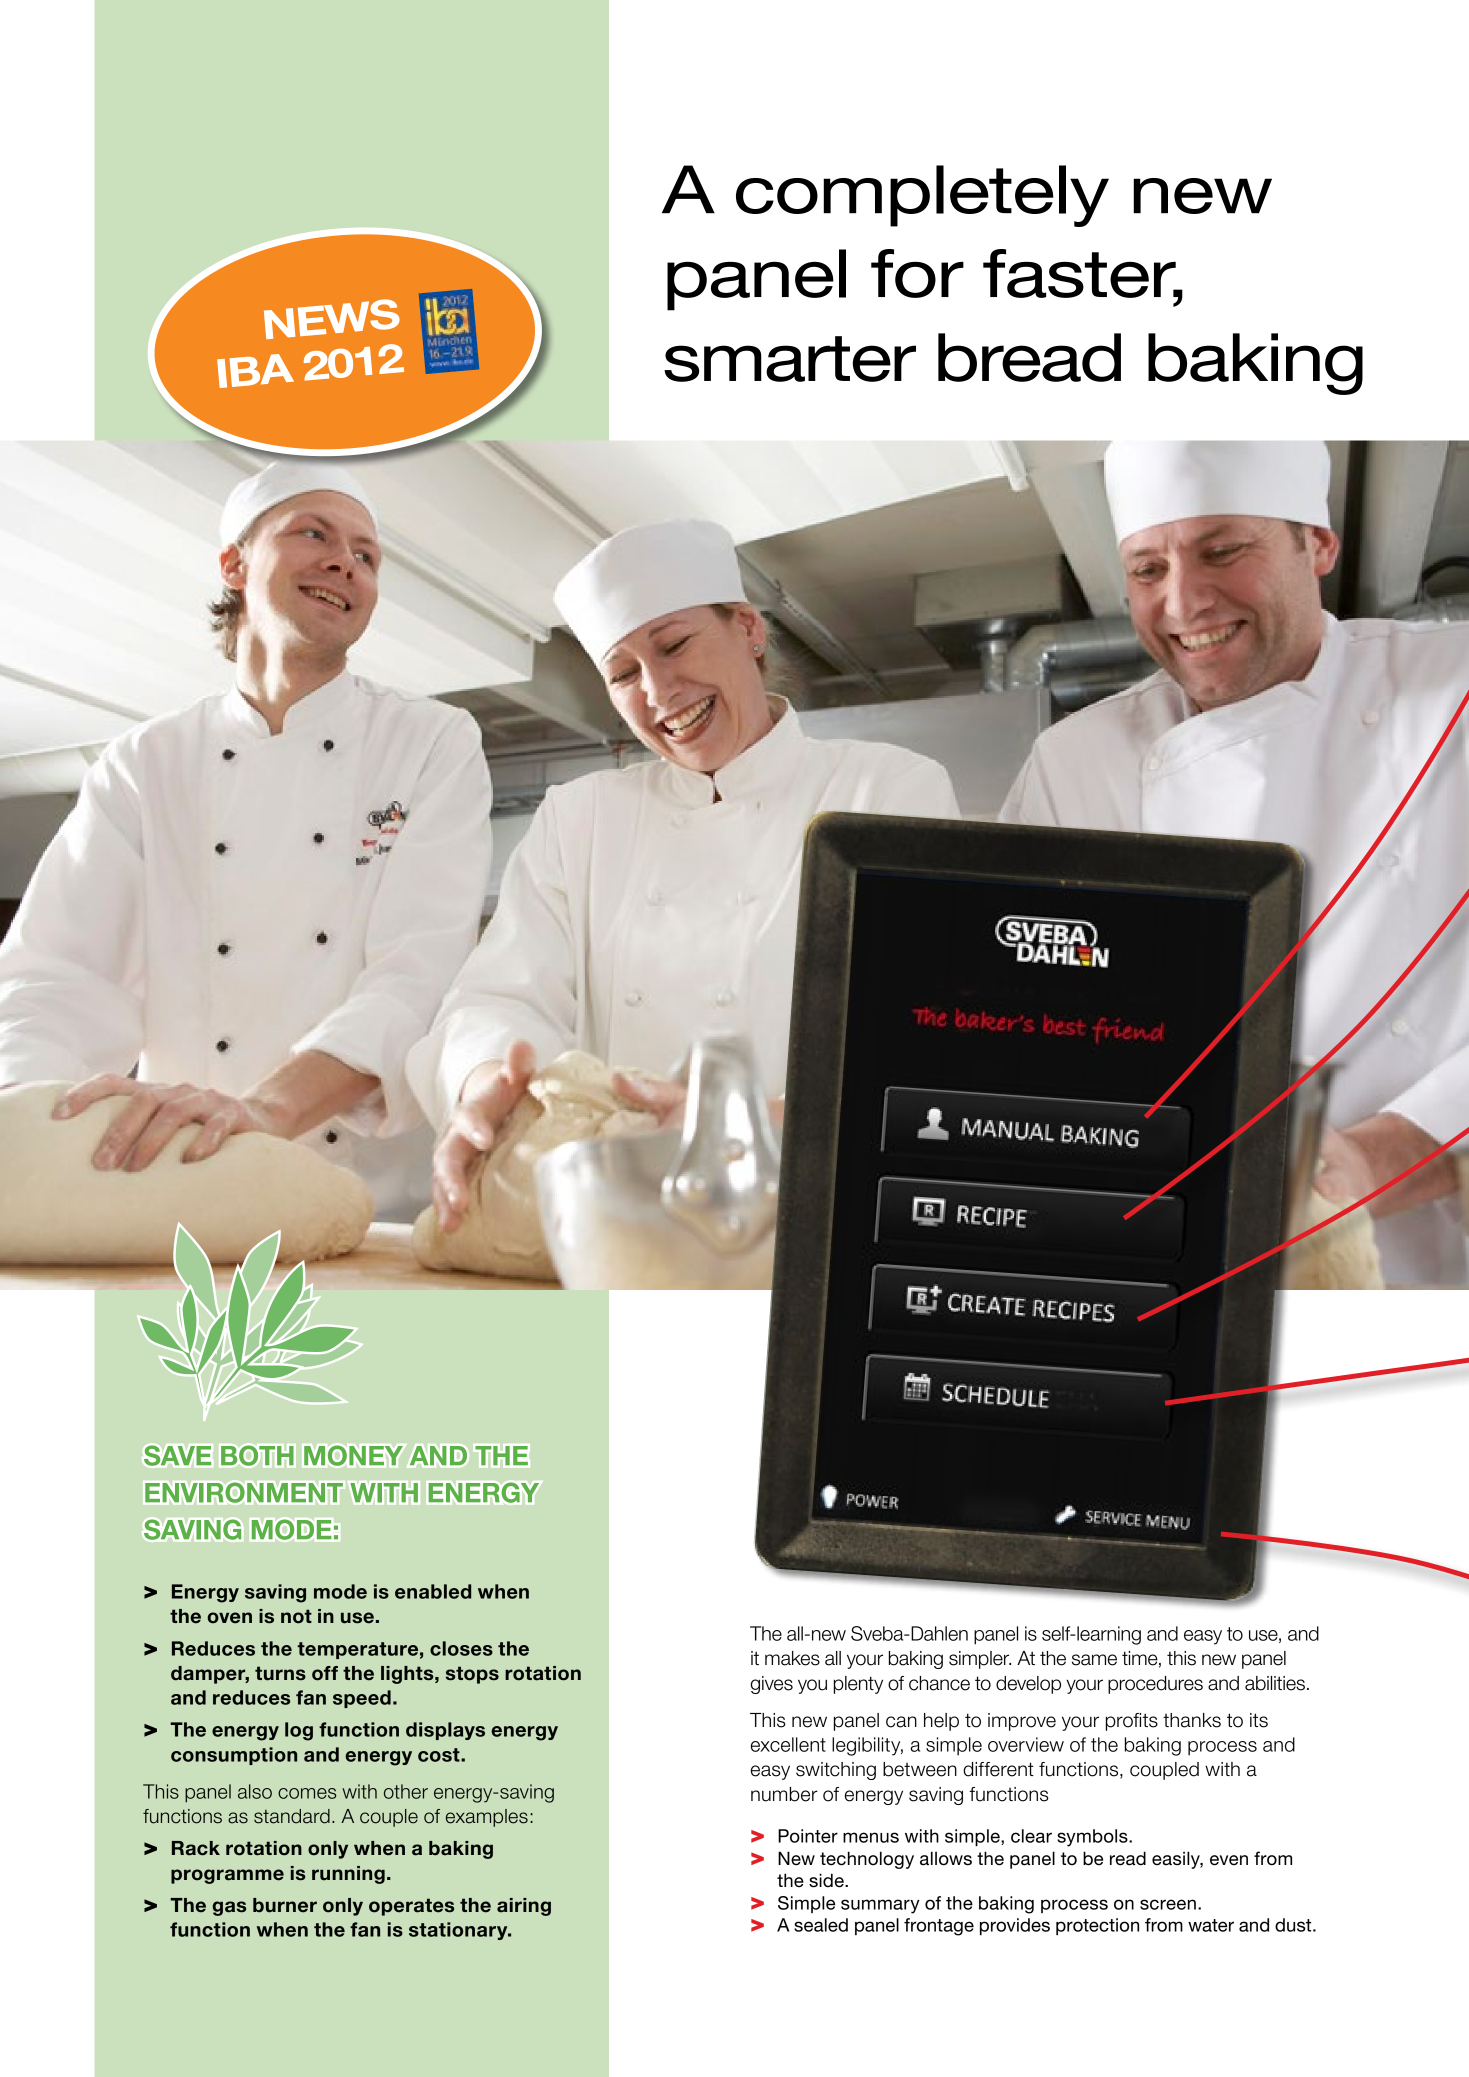 The width and height of the page is (1469, 2077). Describe the element at coordinates (922, 196) in the page. I see `completely` at that location.
